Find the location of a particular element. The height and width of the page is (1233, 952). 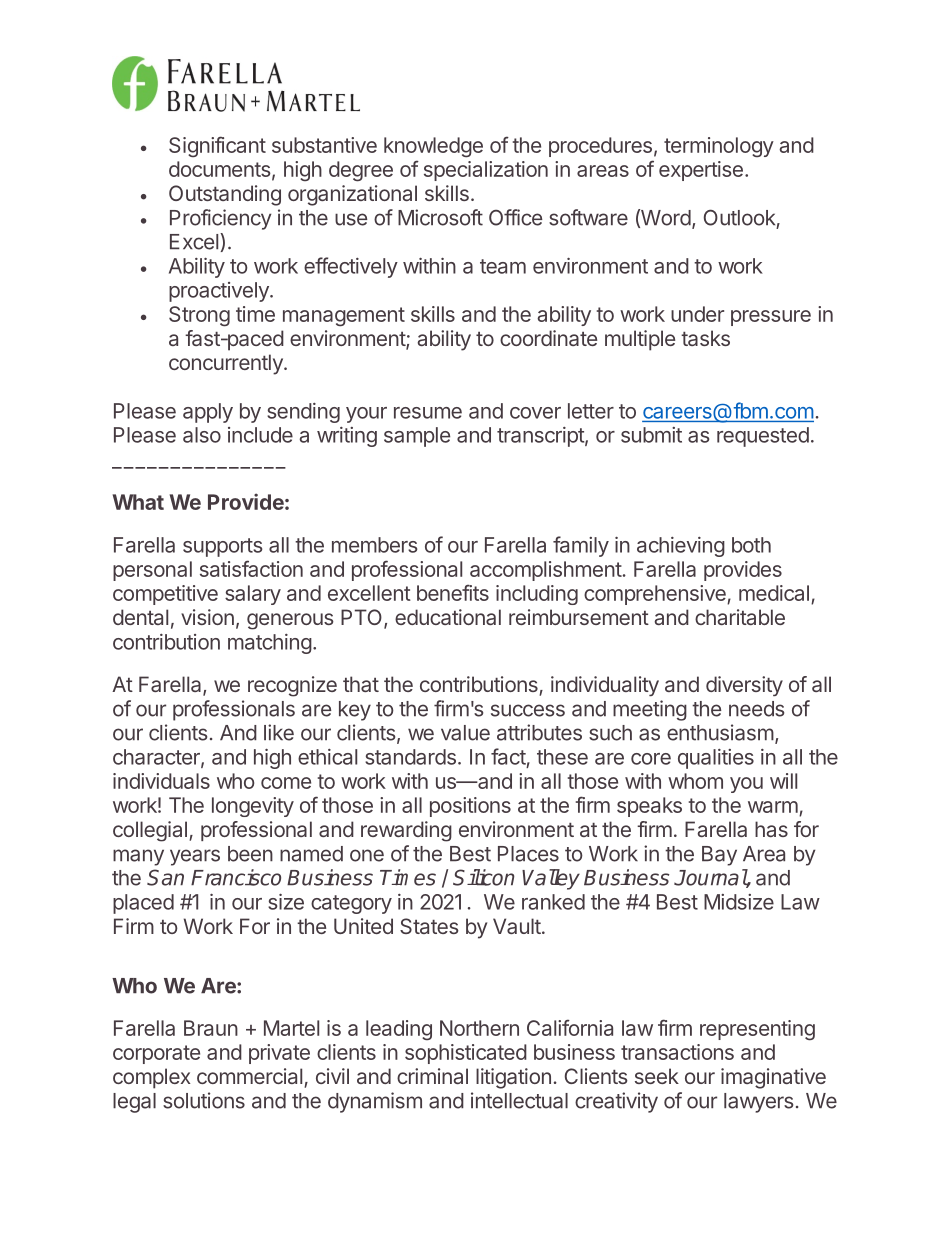

specialization is located at coordinates (486, 171).
